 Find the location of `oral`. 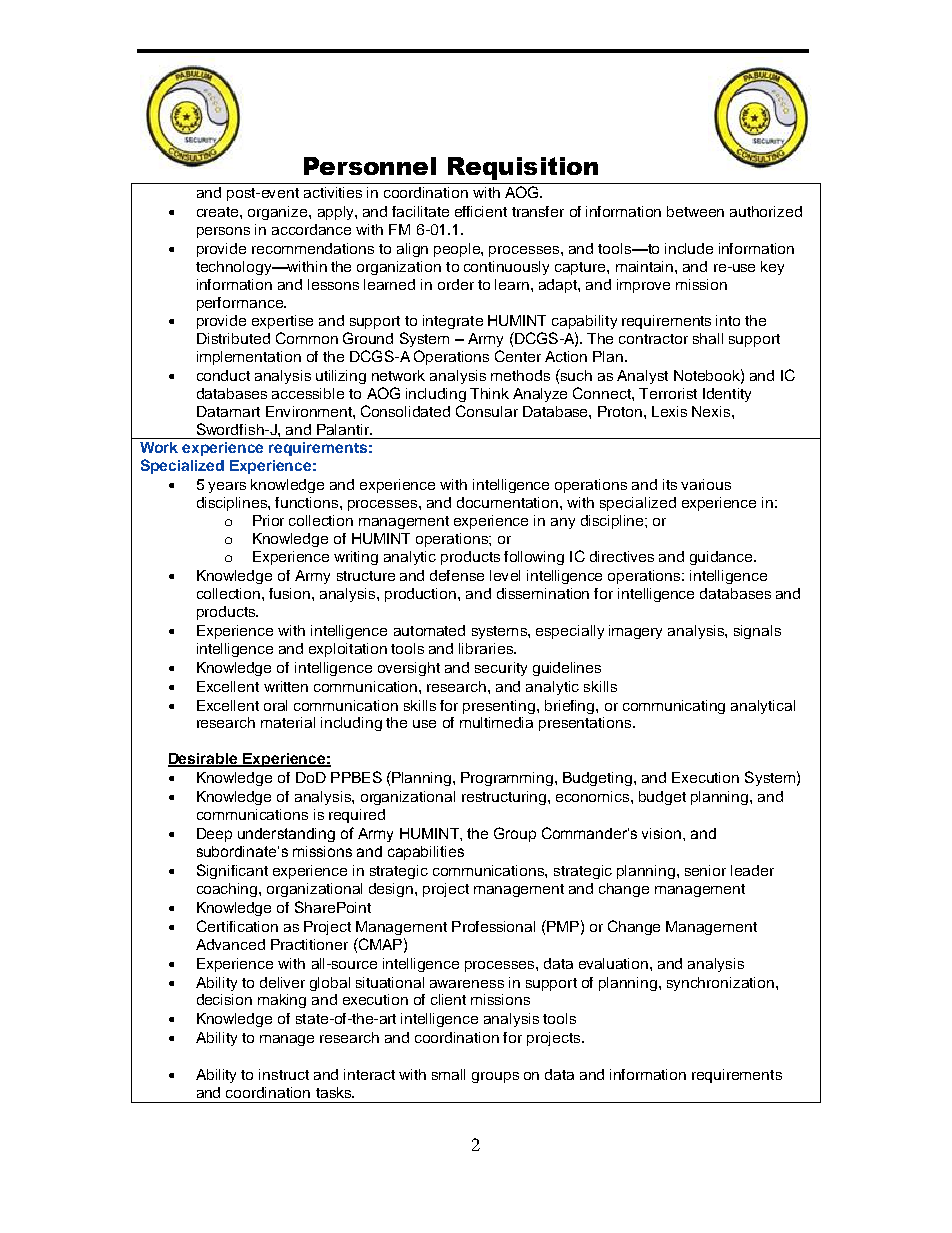

oral is located at coordinates (275, 705).
